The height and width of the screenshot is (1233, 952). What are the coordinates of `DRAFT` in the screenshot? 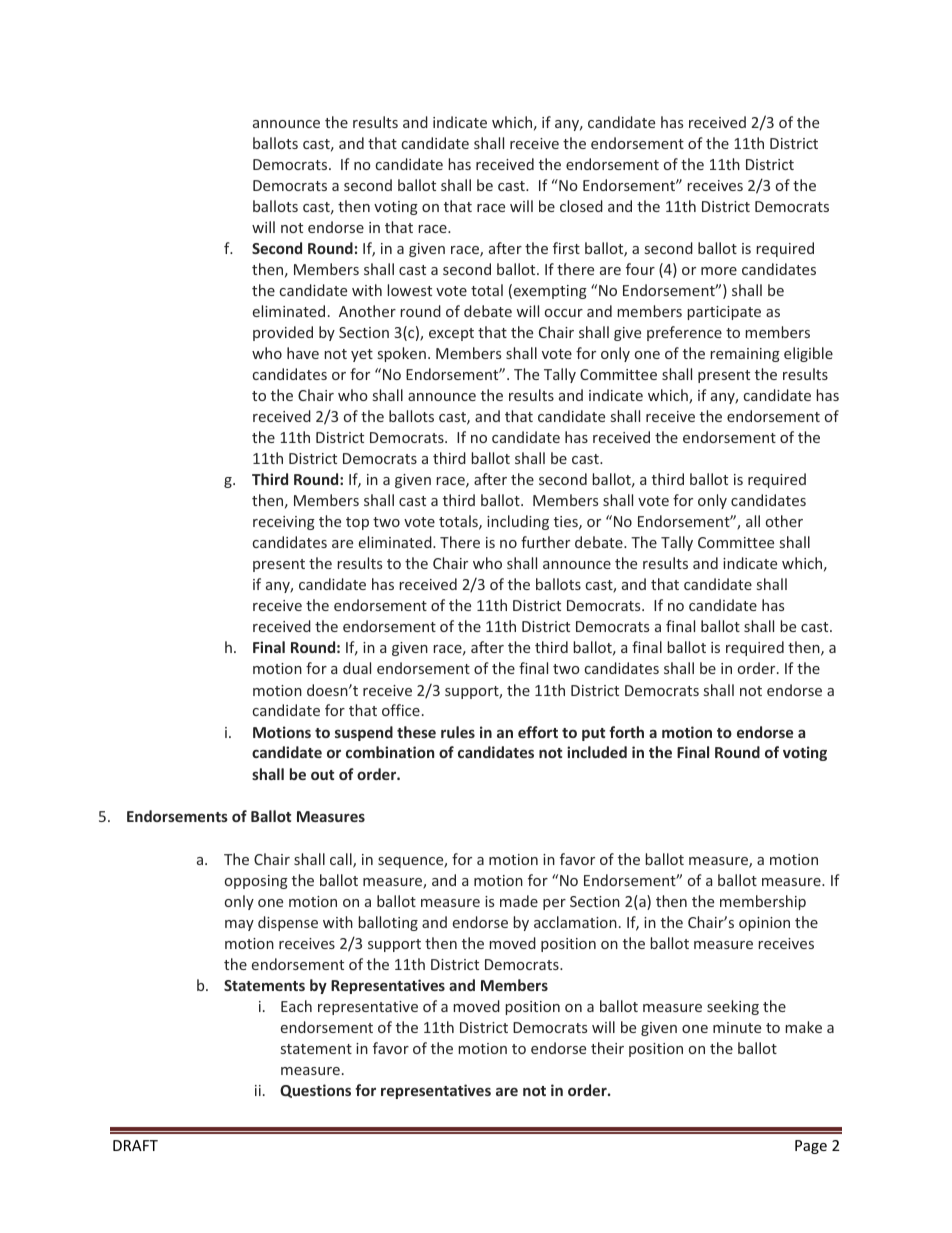 It's located at (135, 1145).
